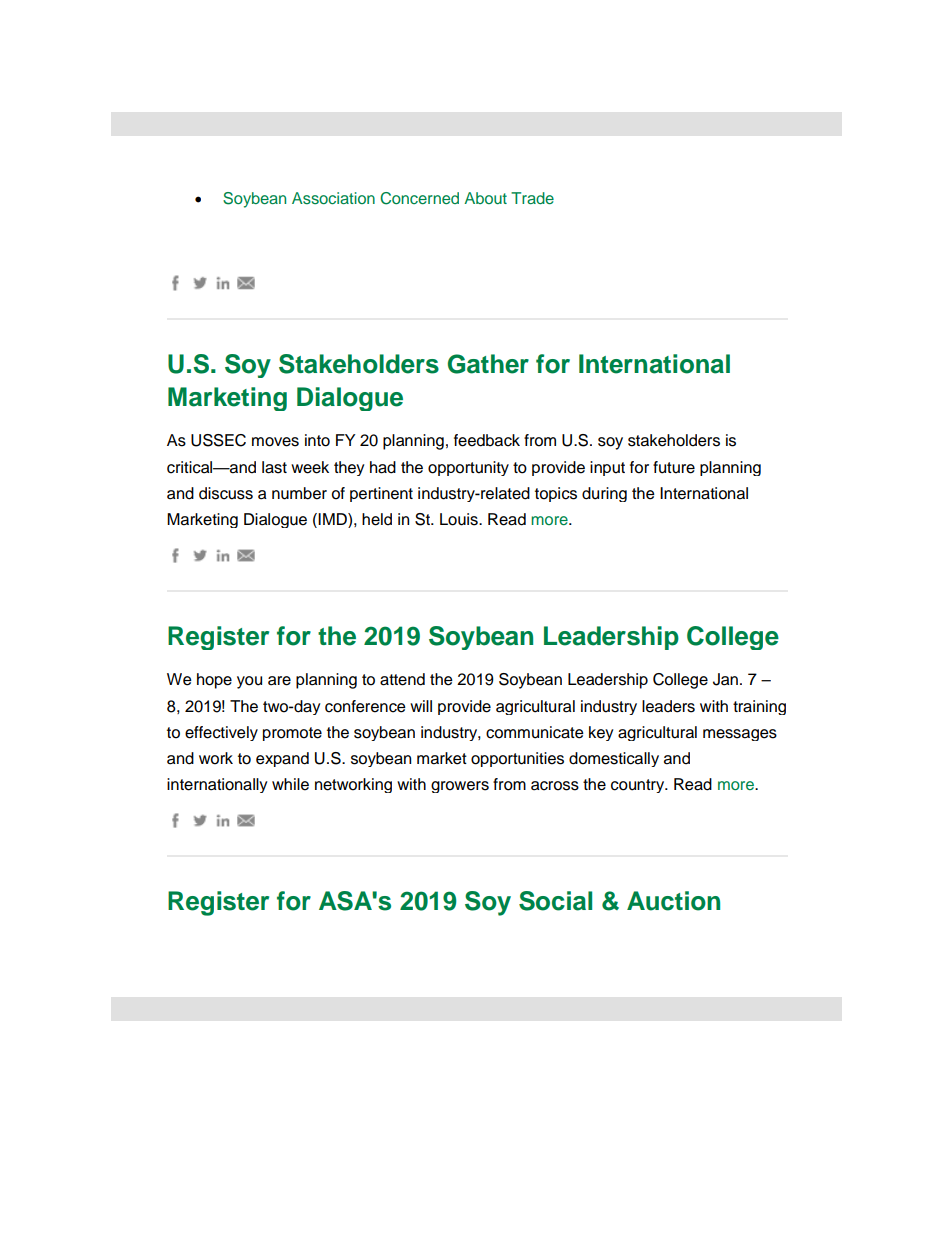  I want to click on IMD, so click(333, 519).
